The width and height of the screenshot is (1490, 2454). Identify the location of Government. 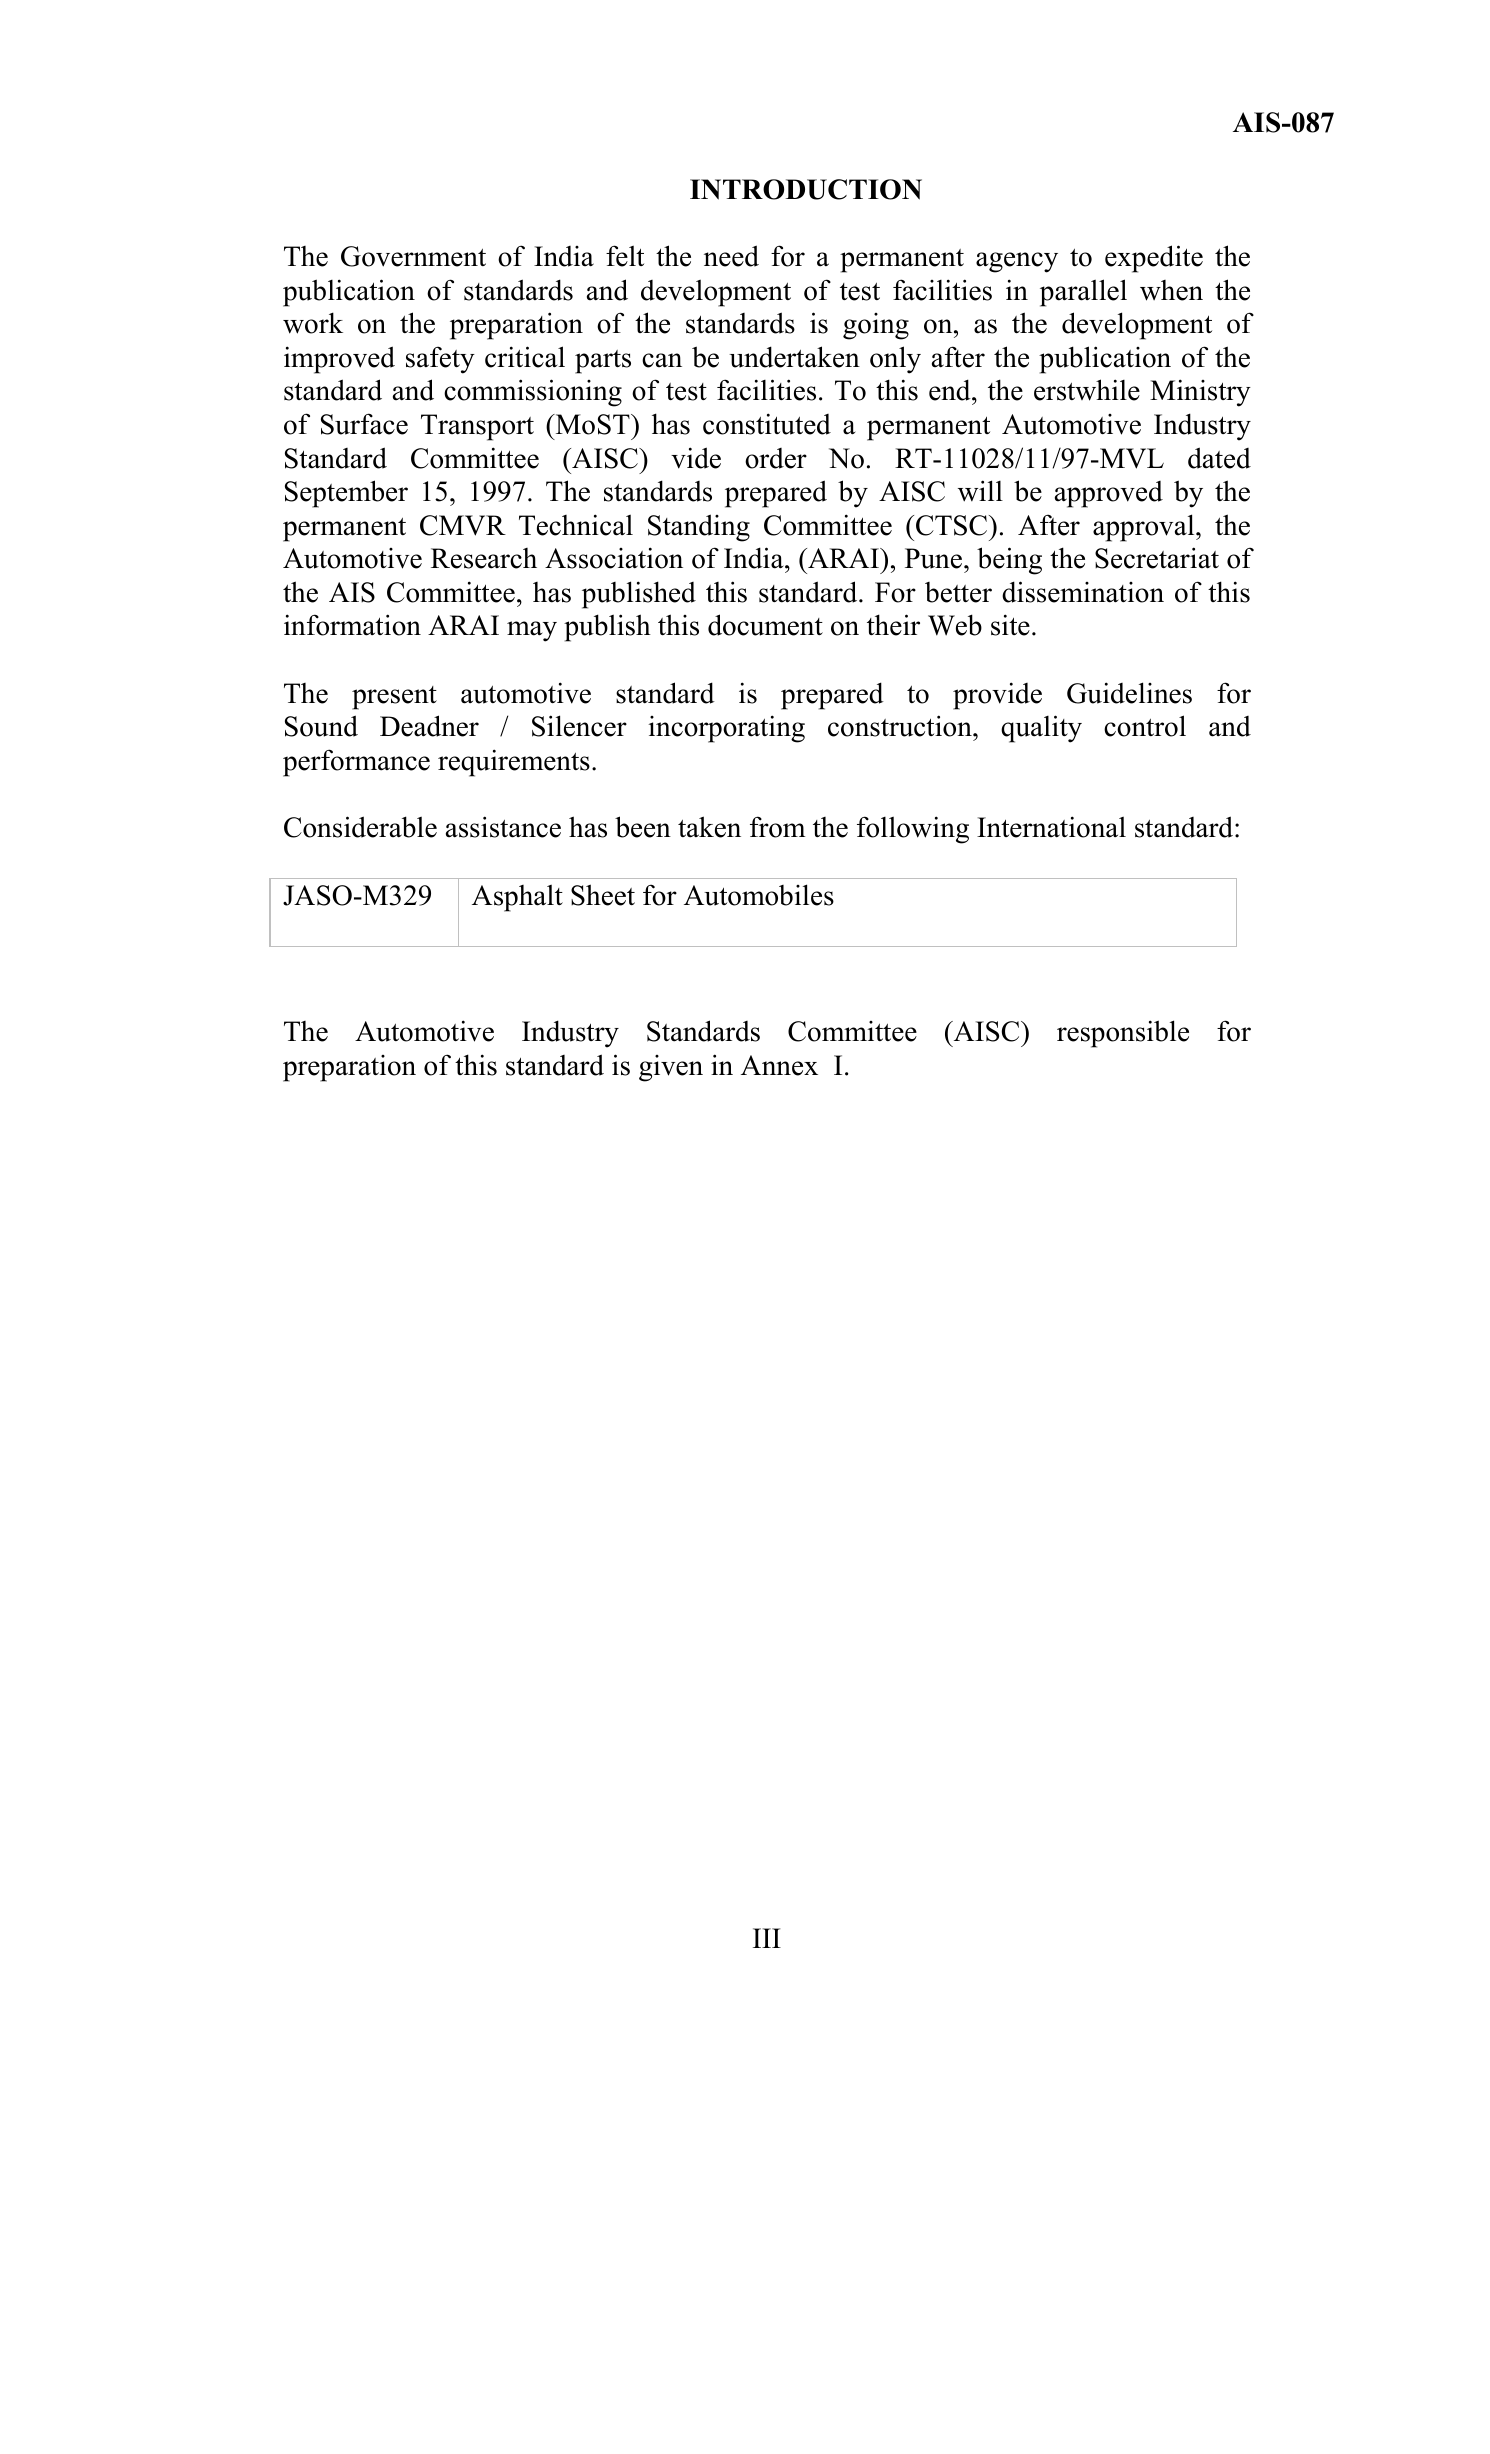
(413, 256).
